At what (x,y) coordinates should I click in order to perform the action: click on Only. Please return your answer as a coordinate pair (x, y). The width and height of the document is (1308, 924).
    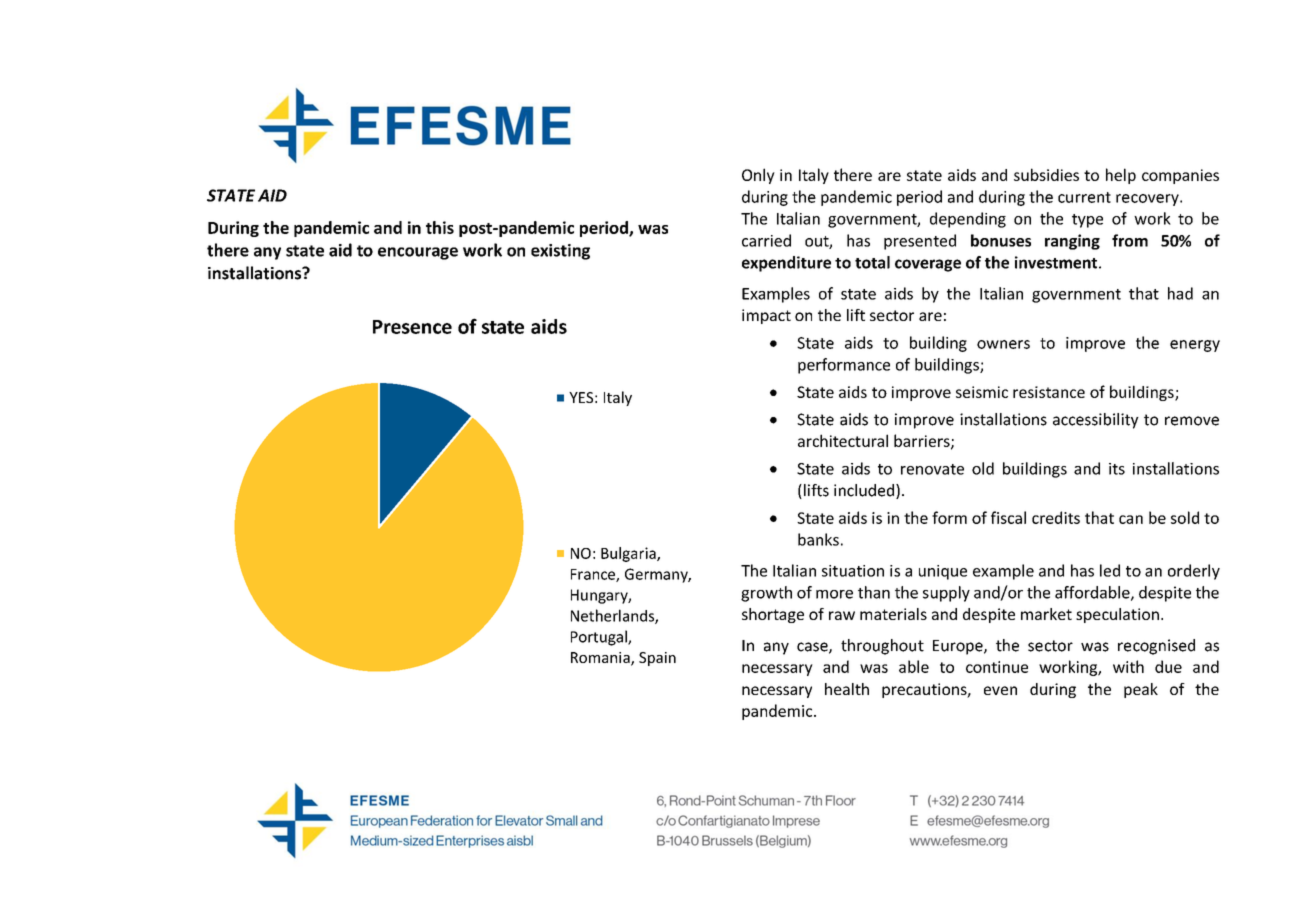
    Looking at the image, I should click on (758, 176).
